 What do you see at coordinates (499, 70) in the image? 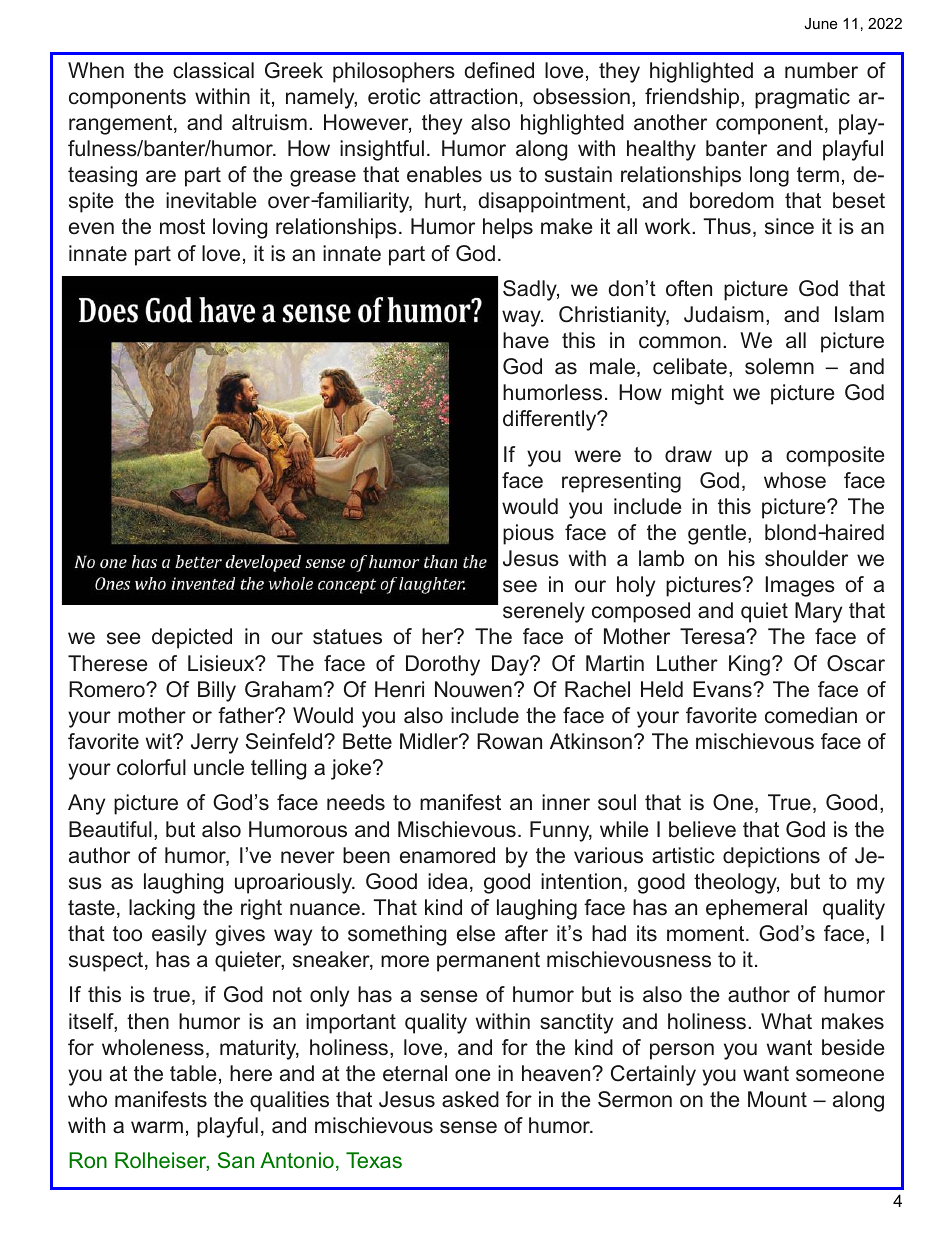
I see `defined` at bounding box center [499, 70].
